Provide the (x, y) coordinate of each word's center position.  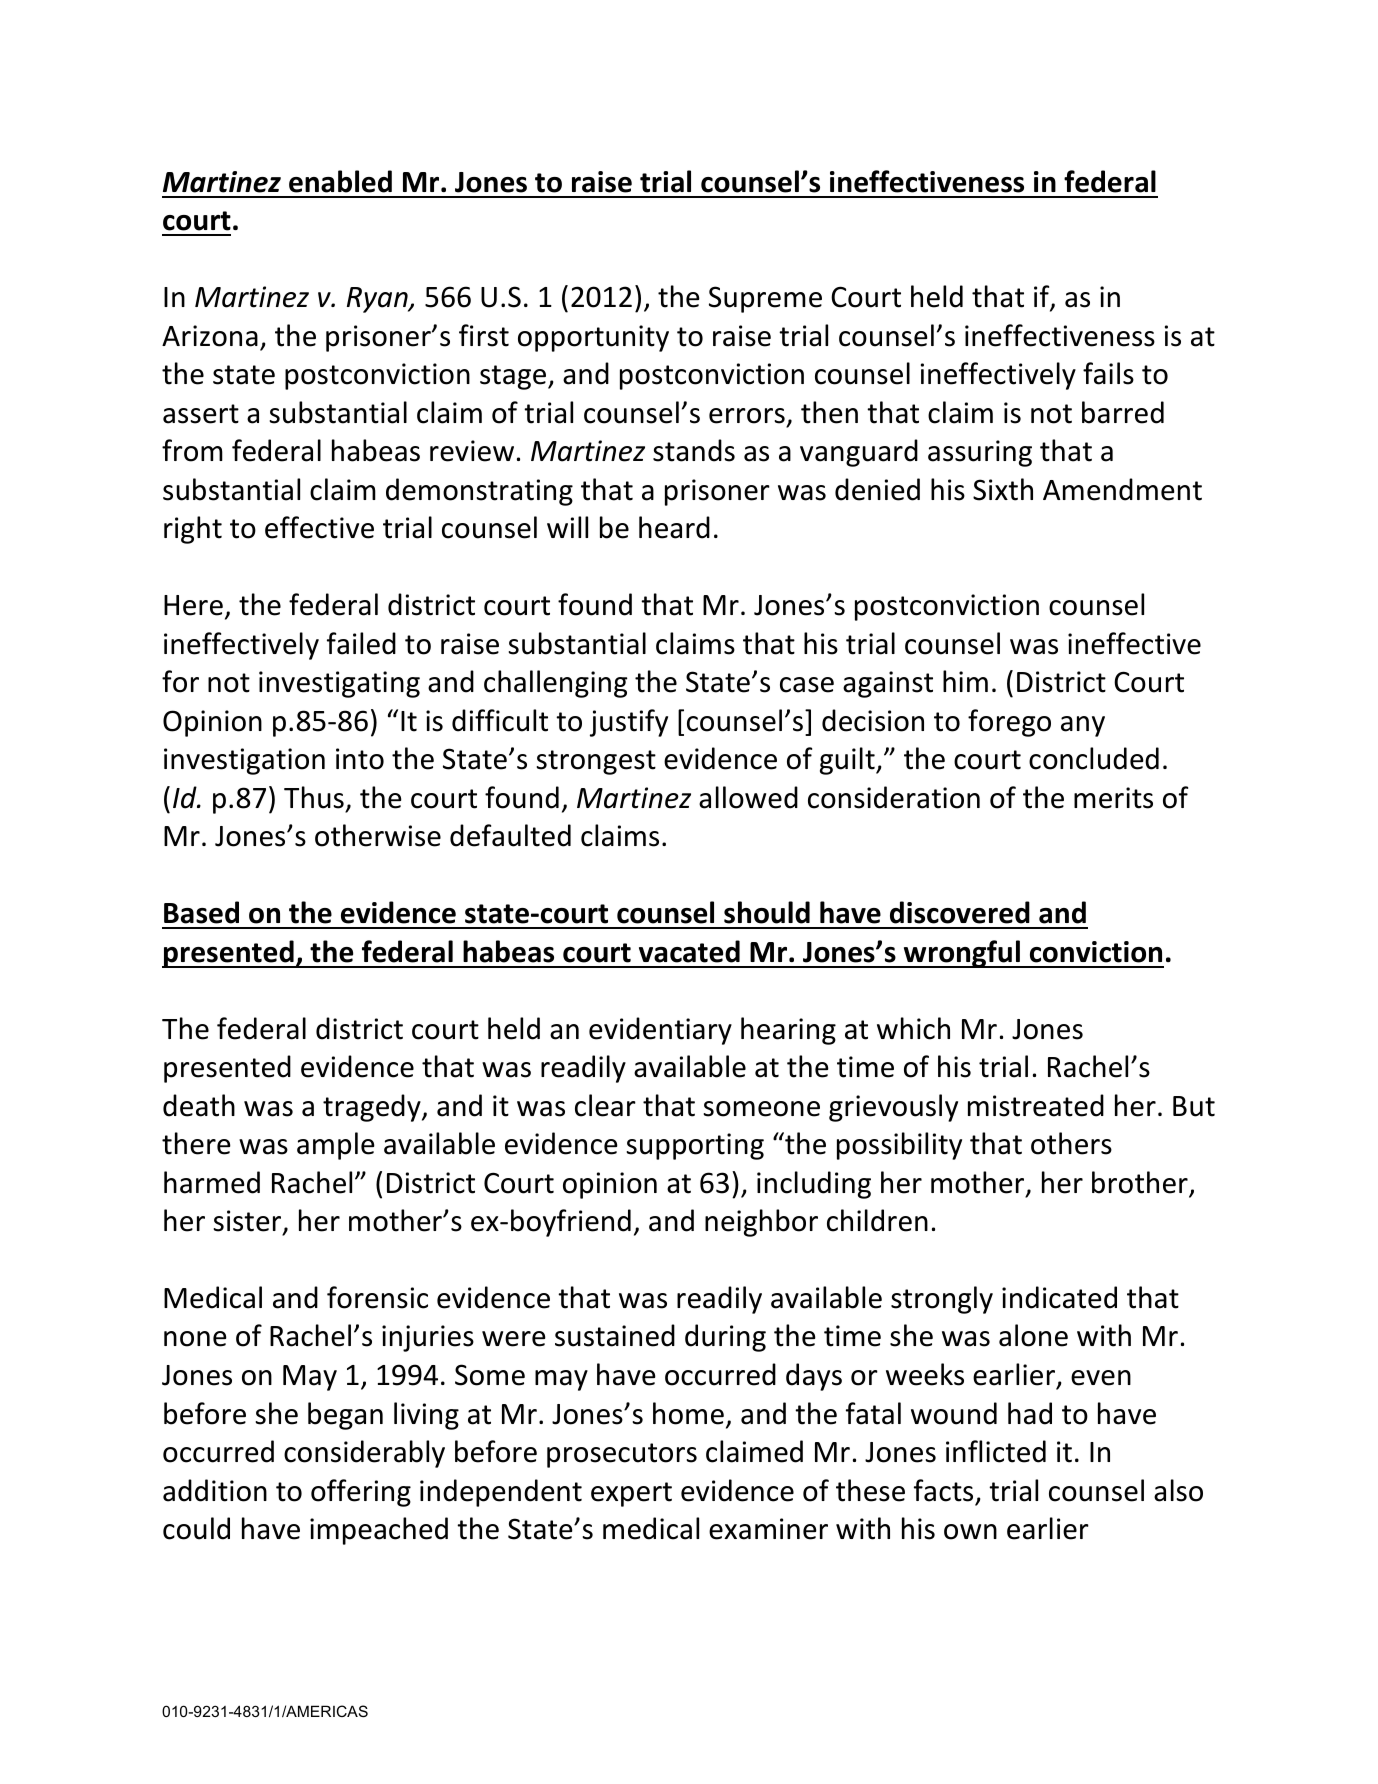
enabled (340, 181)
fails (1108, 373)
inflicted (996, 1451)
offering (361, 1493)
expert (631, 1494)
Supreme (765, 299)
